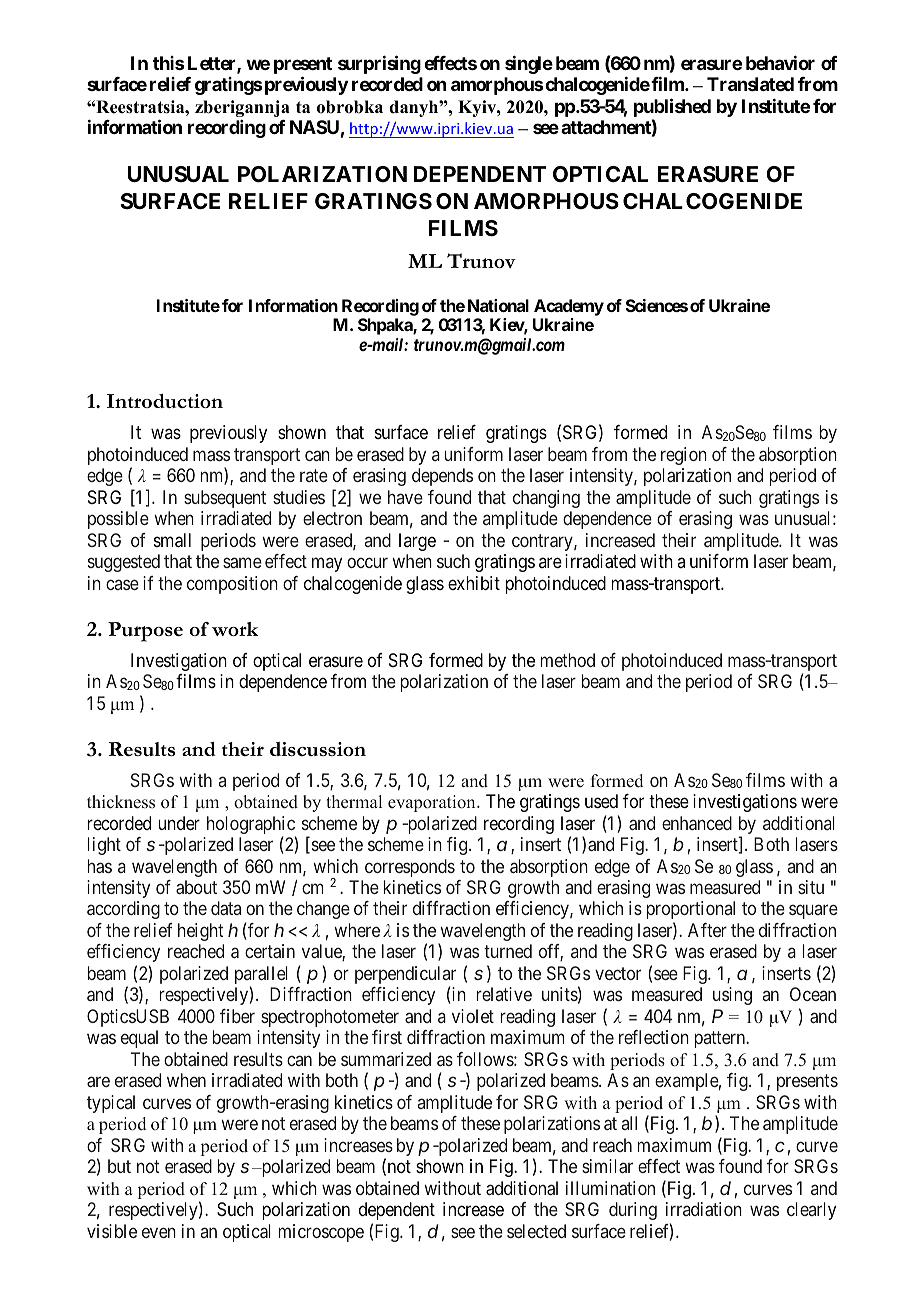 The height and width of the screenshot is (1308, 924). I want to click on Translated, so click(750, 84).
